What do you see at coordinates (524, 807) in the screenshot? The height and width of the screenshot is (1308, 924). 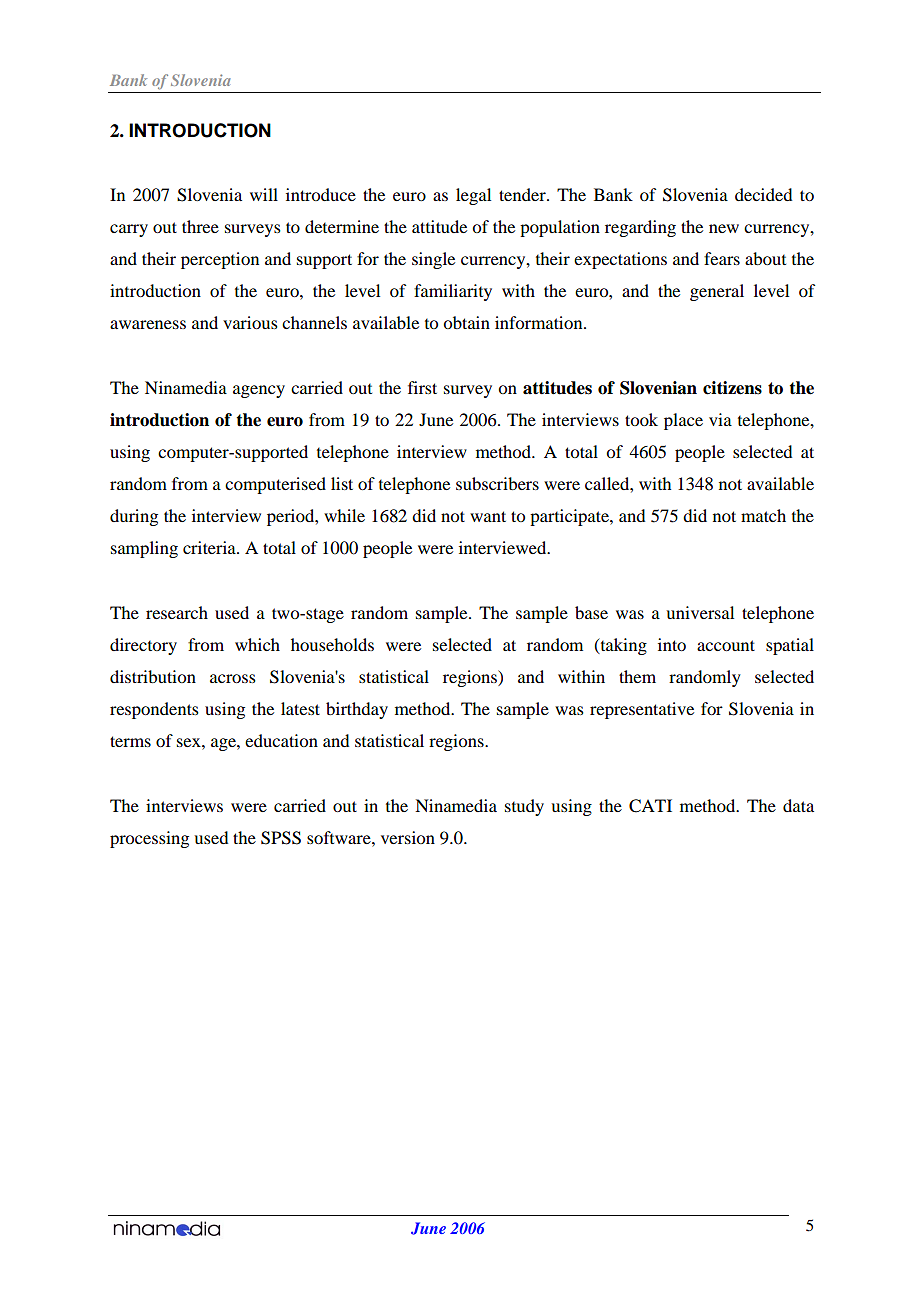 I see `study` at bounding box center [524, 807].
